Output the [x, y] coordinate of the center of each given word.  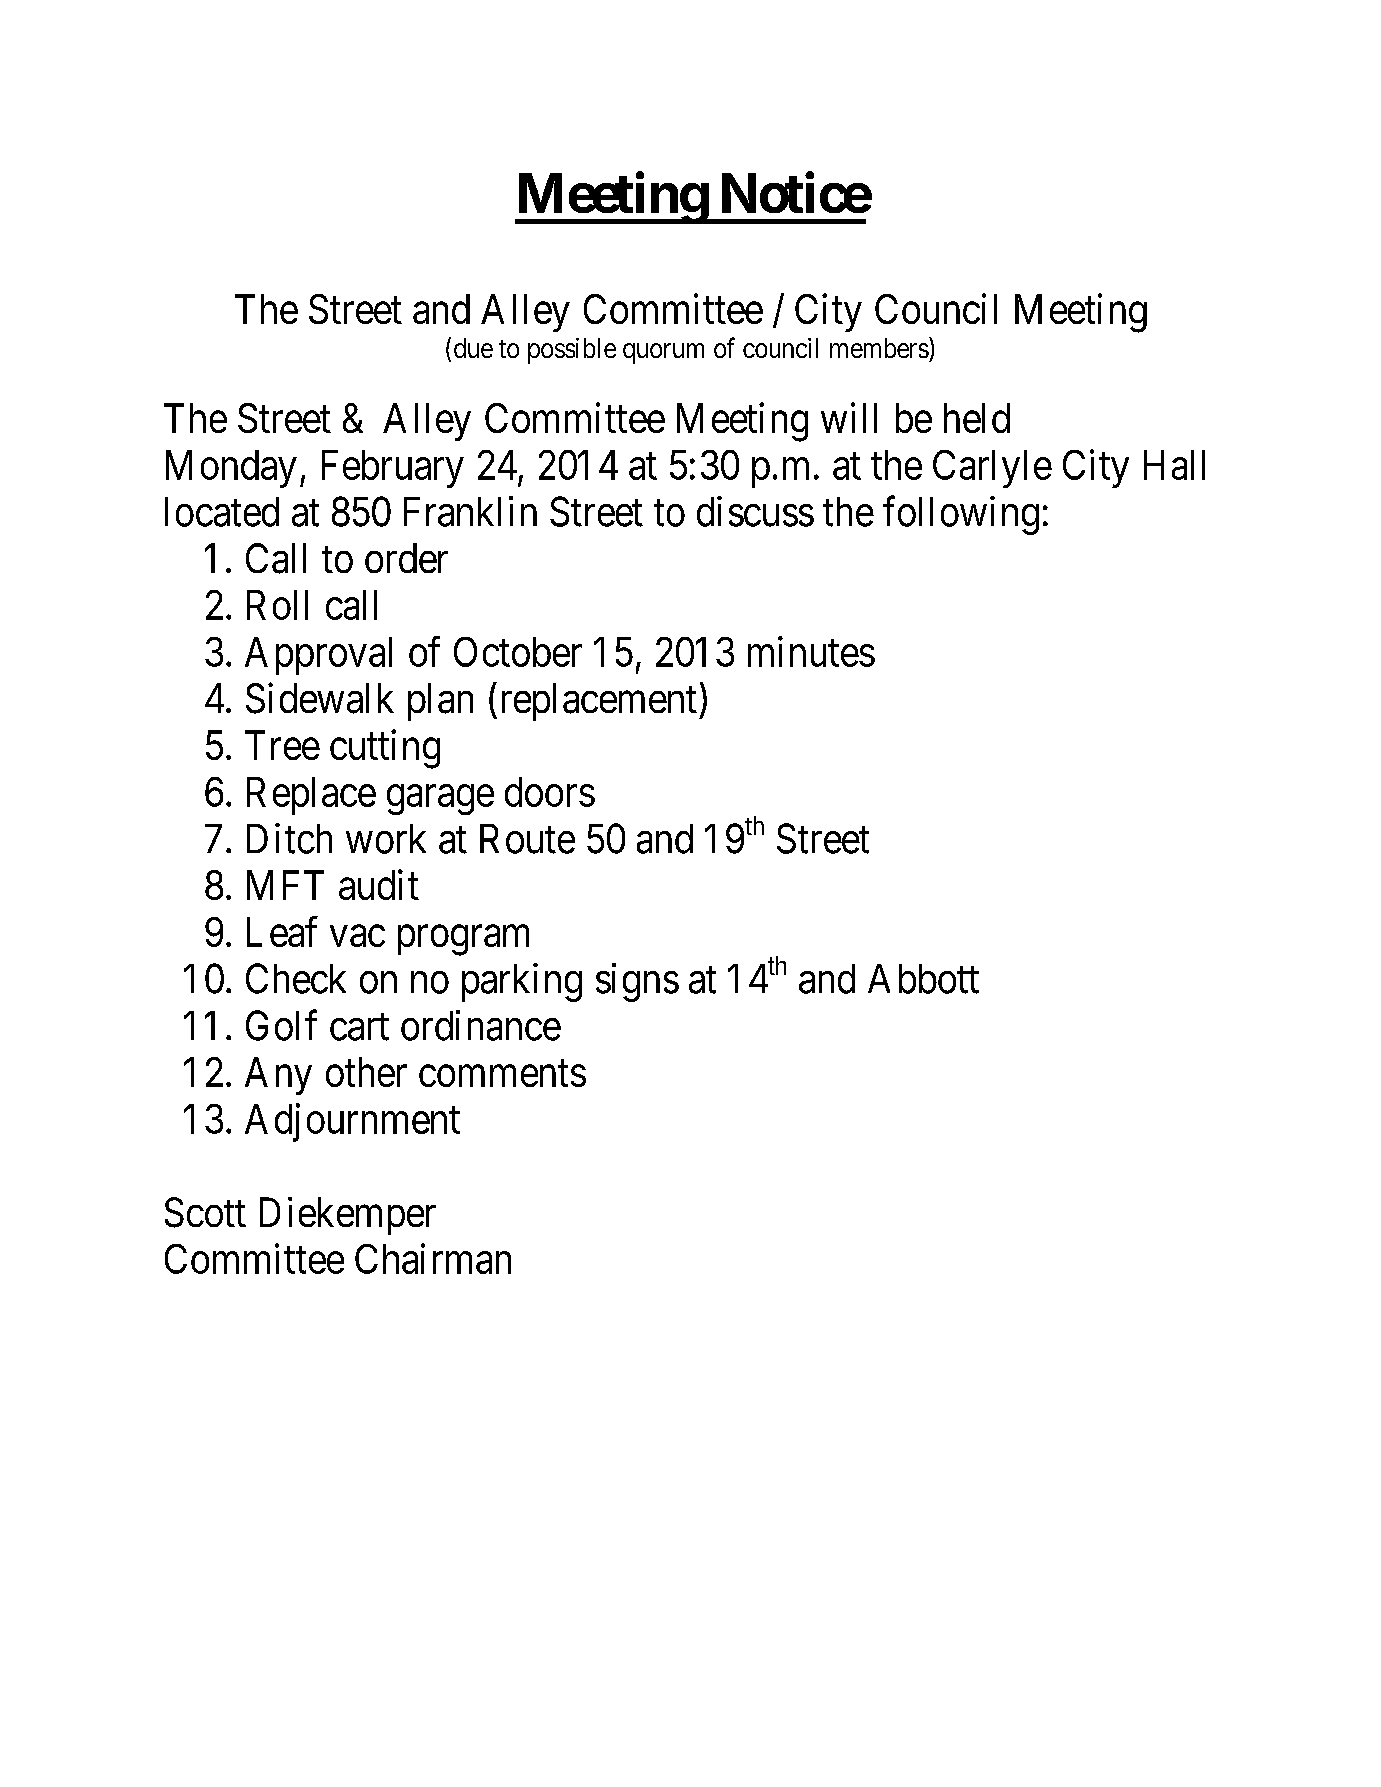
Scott [205, 1212]
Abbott [923, 979]
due [473, 348]
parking [522, 982]
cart [359, 1027]
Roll [277, 605]
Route [527, 839]
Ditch [289, 838]
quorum [663, 353]
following [961, 515]
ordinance [481, 1025]
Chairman [433, 1258]
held [977, 418]
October [518, 652]
